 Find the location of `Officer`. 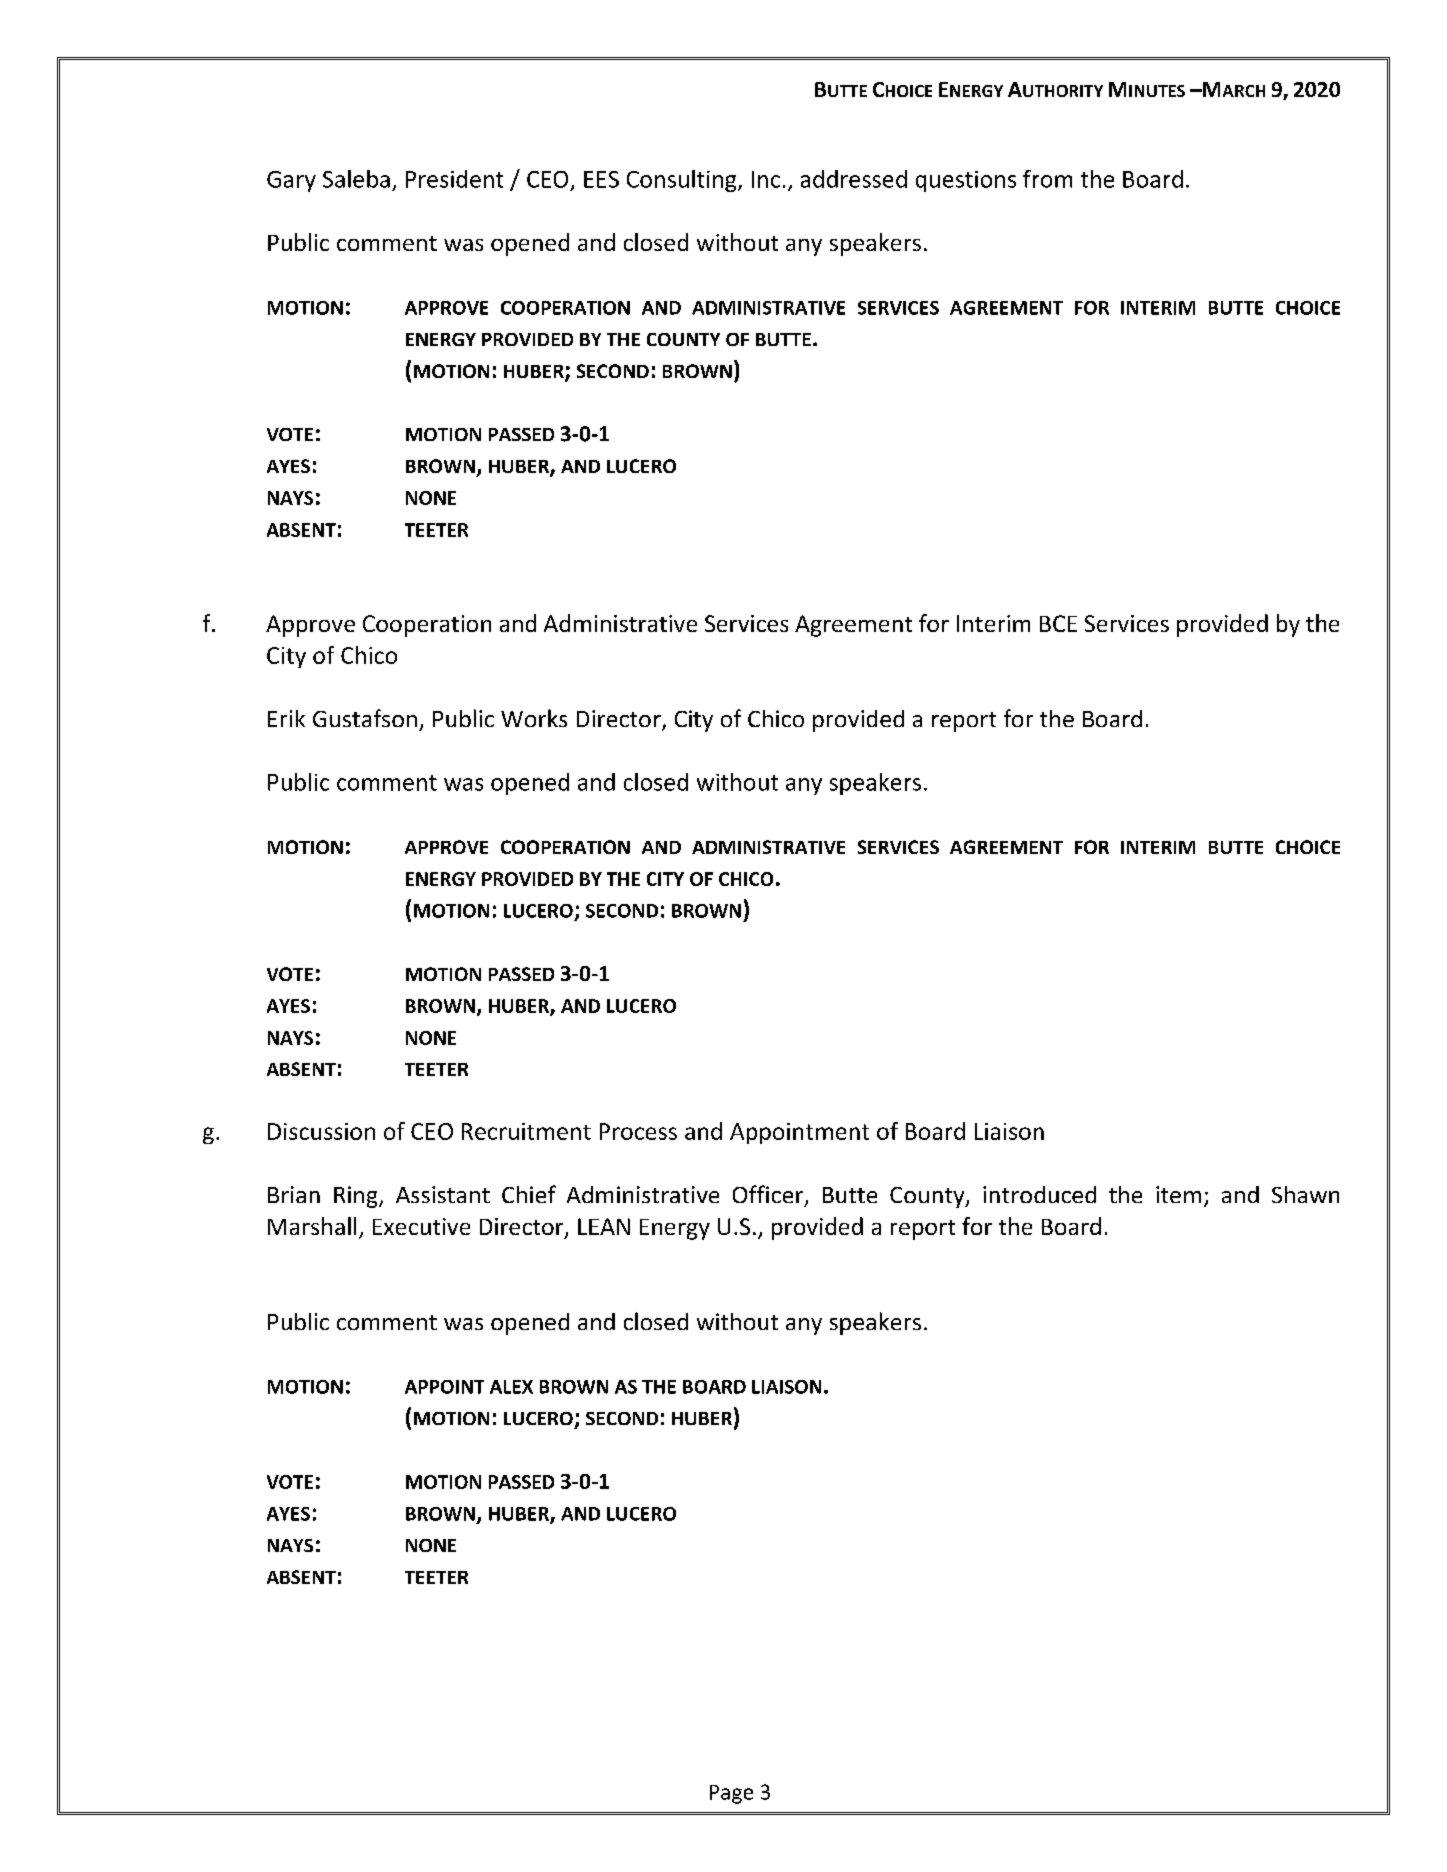

Officer is located at coordinates (769, 1195).
